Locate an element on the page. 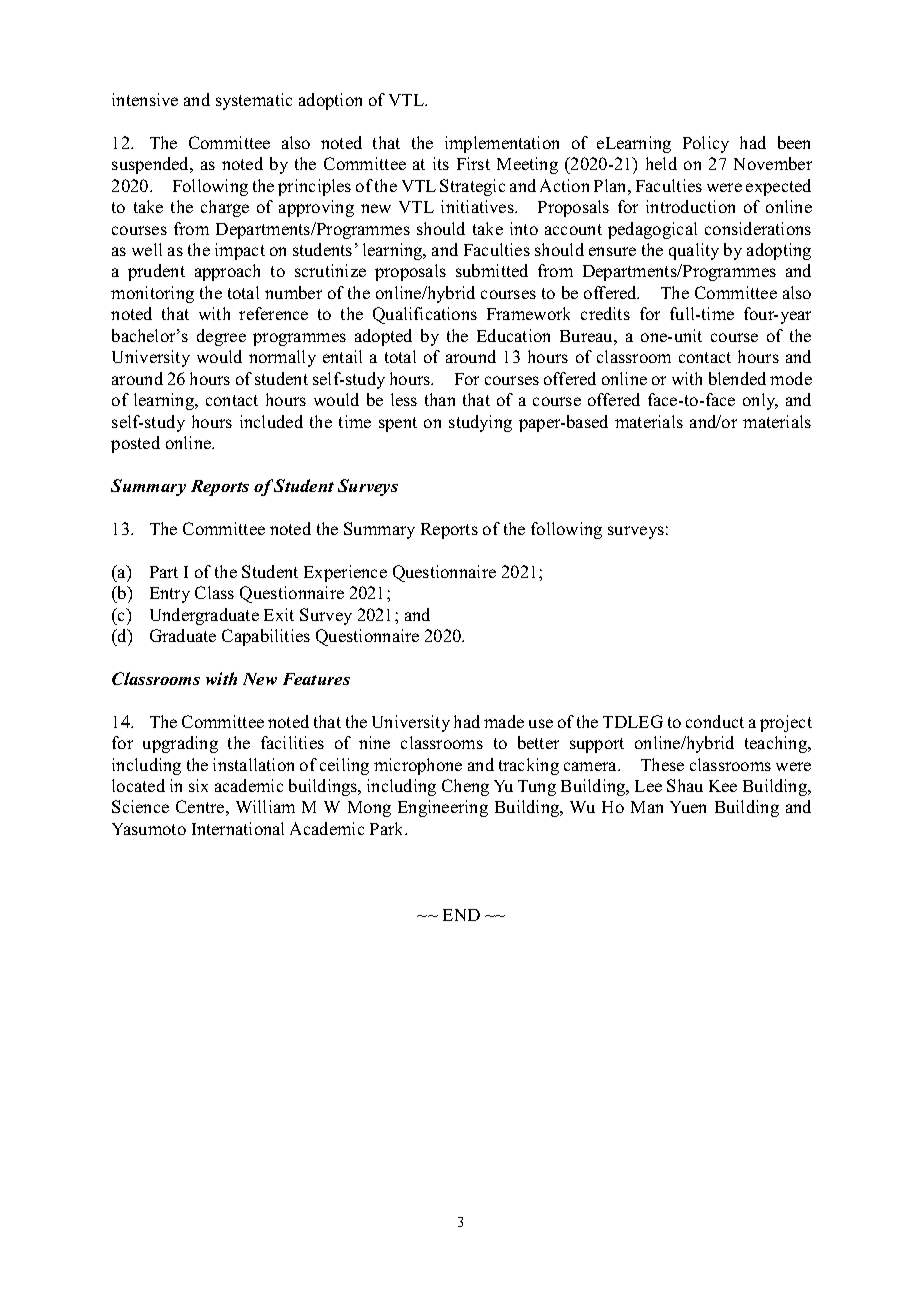  blended is located at coordinates (737, 378).
